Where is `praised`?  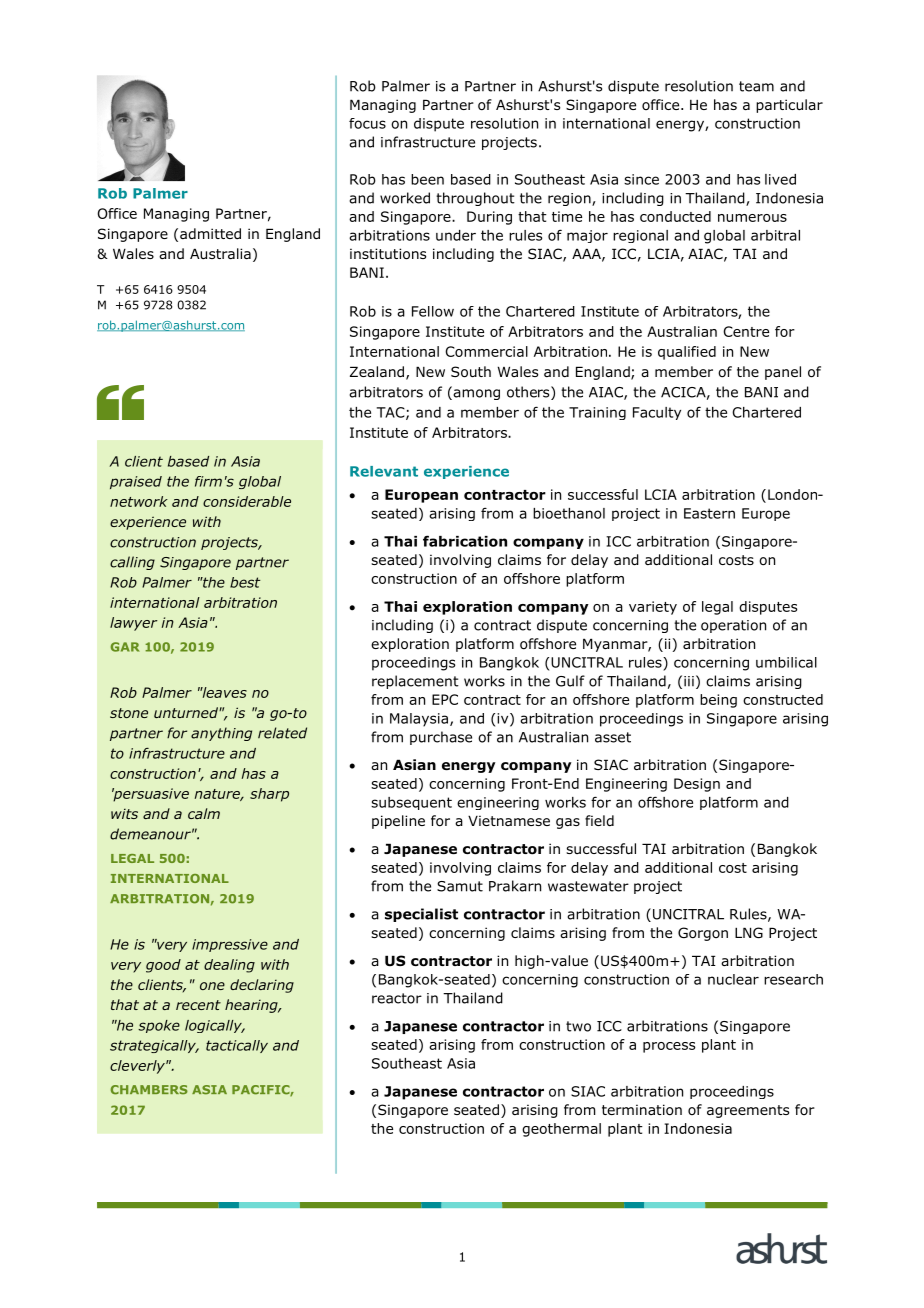
praised is located at coordinates (136, 482).
